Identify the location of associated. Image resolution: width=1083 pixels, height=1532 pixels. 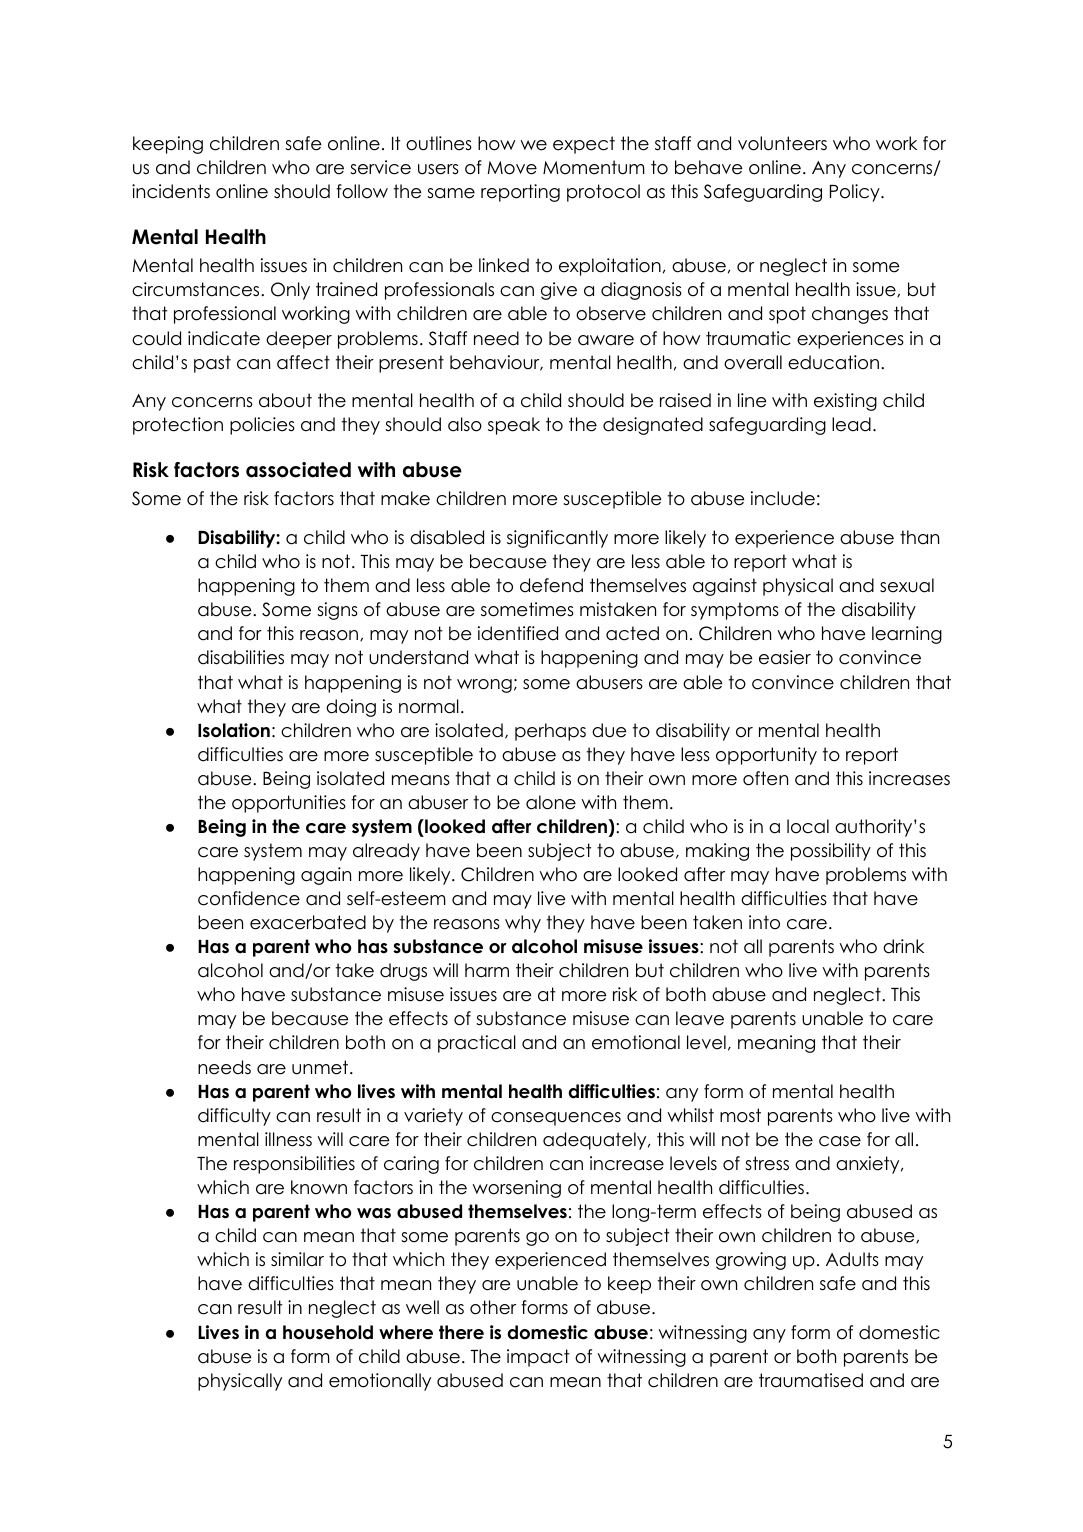
(298, 470).
